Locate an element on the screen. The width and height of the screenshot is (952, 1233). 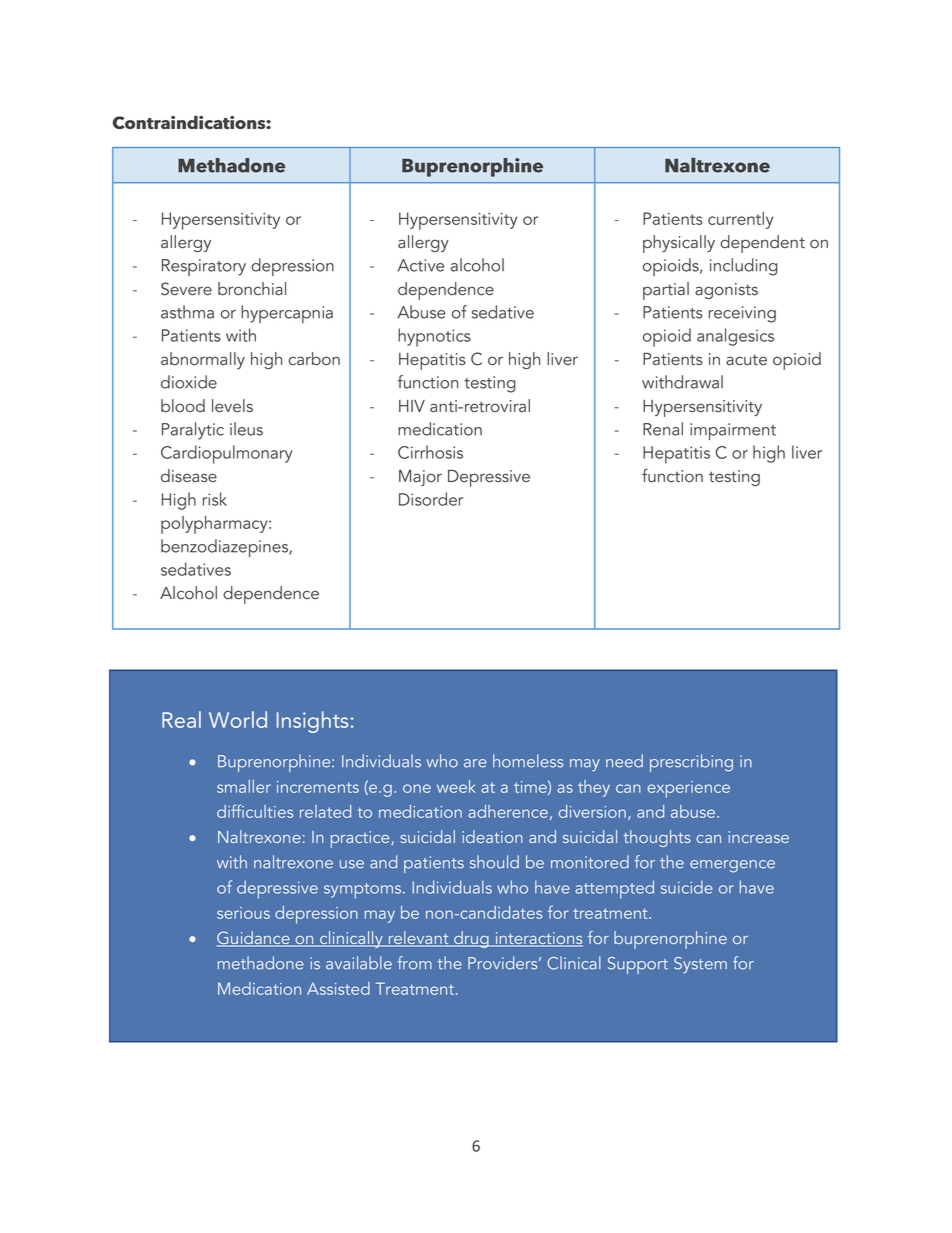
experience is located at coordinates (688, 789).
